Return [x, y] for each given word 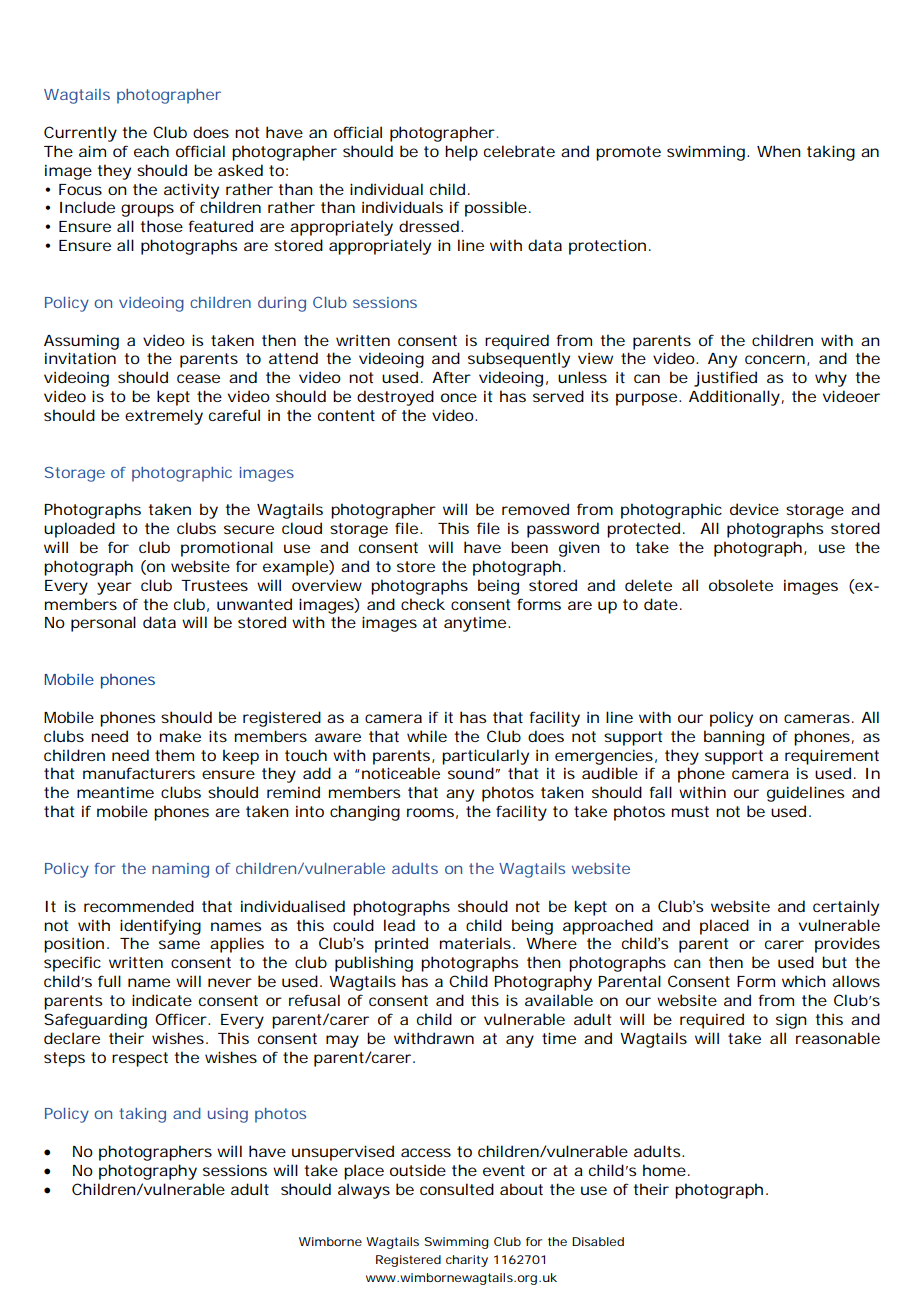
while [427, 736]
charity [467, 1261]
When [779, 151]
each [151, 151]
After [451, 377]
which [804, 981]
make [180, 736]
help [461, 153]
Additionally [734, 398]
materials [477, 943]
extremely [164, 417]
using [228, 1115]
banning [734, 738]
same [179, 944]
